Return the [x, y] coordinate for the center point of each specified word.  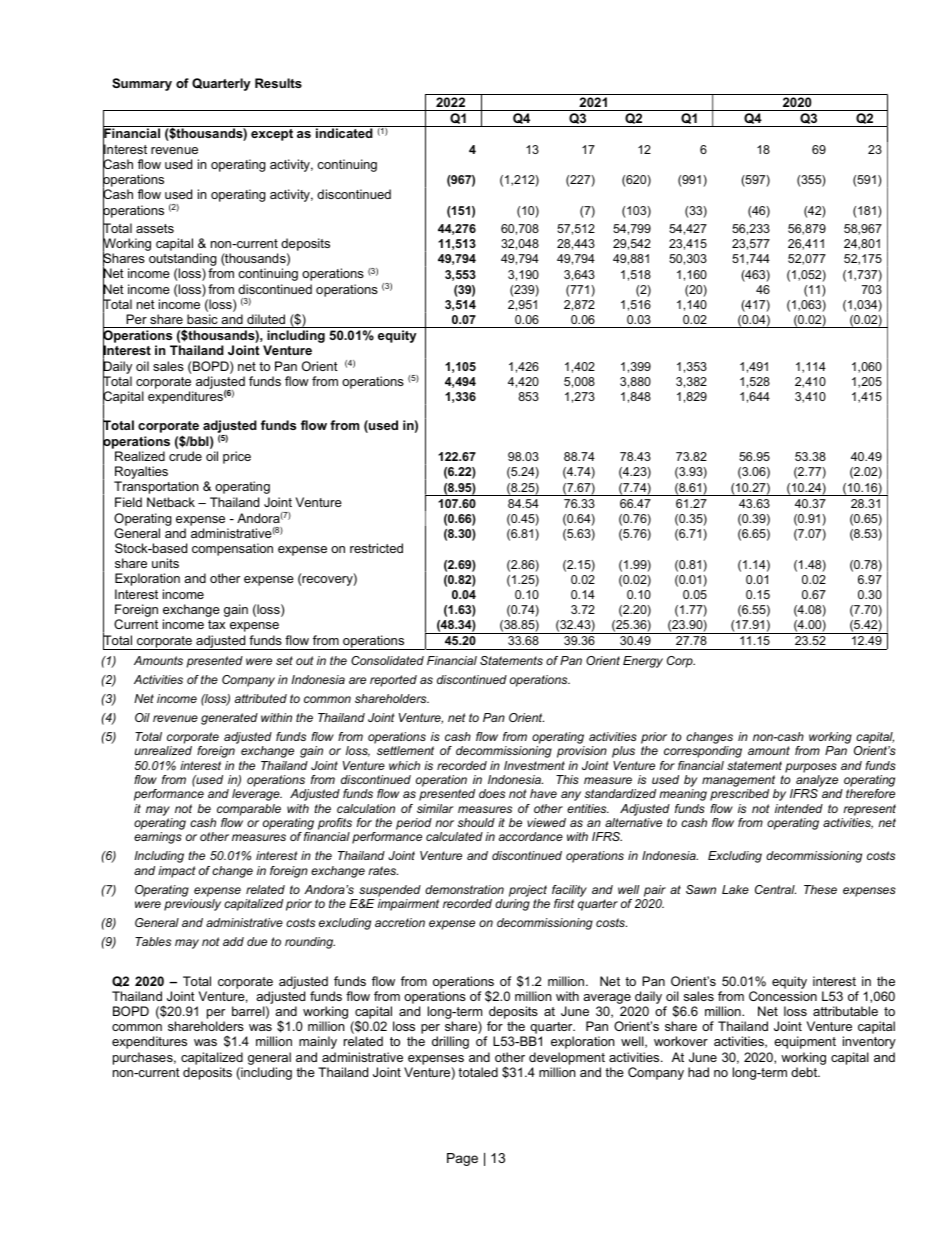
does [492, 793]
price [237, 457]
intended [799, 808]
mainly [318, 1042]
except [272, 135]
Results [278, 83]
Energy [643, 662]
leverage [257, 795]
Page [462, 1159]
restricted [376, 548]
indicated [344, 133]
